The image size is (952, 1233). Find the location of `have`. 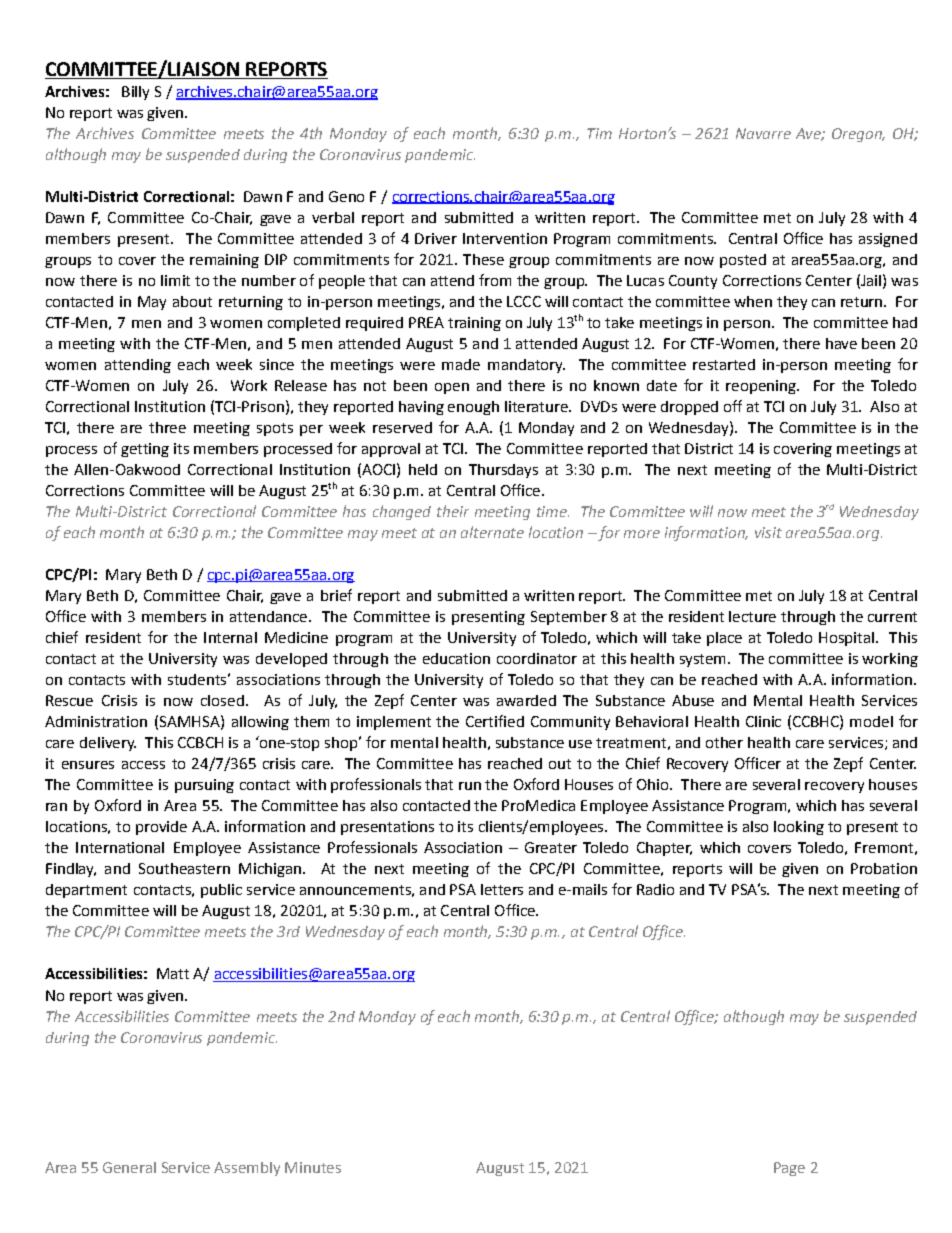

have is located at coordinates (841, 343).
